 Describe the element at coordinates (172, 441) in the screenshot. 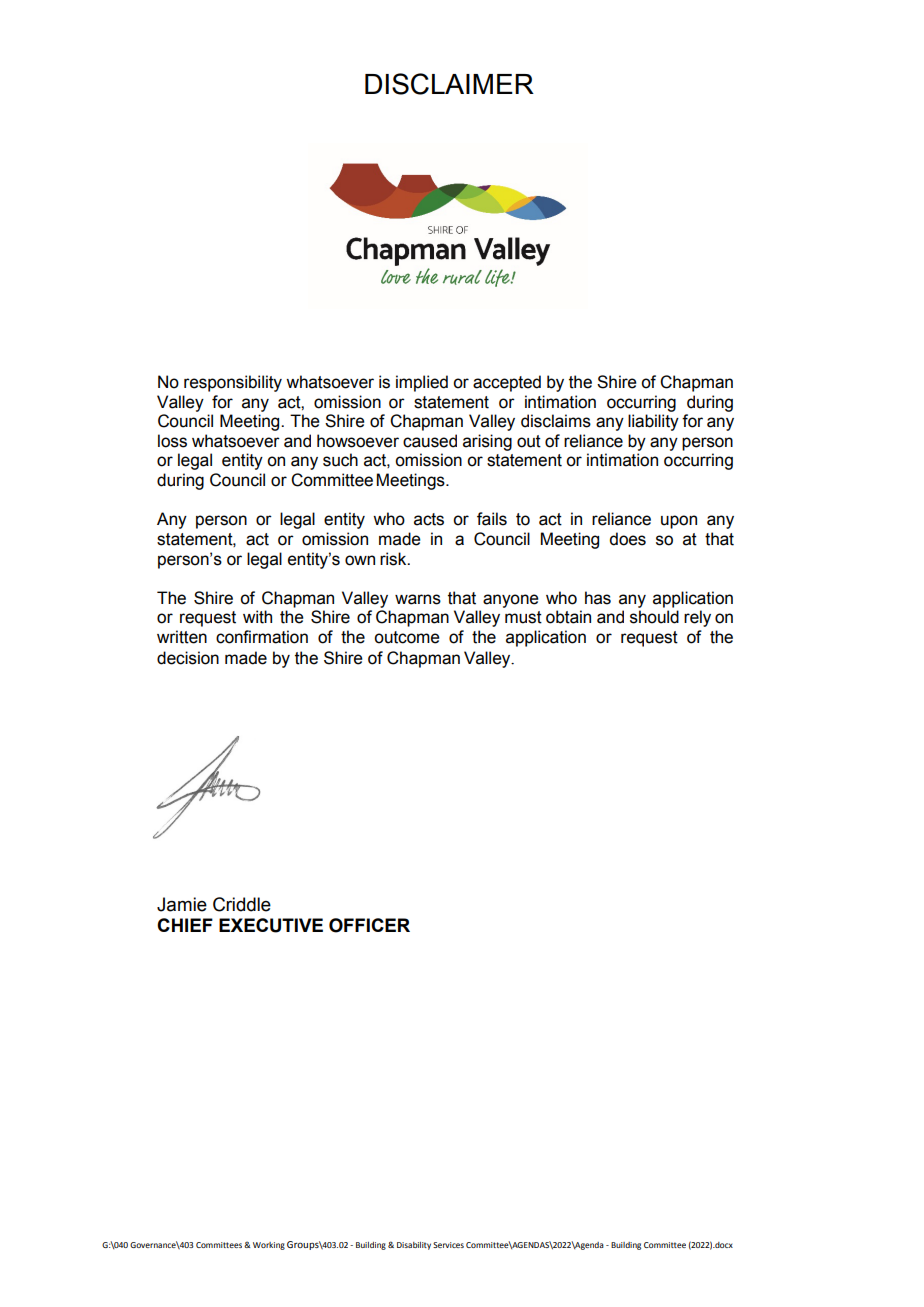

I see `loss` at that location.
